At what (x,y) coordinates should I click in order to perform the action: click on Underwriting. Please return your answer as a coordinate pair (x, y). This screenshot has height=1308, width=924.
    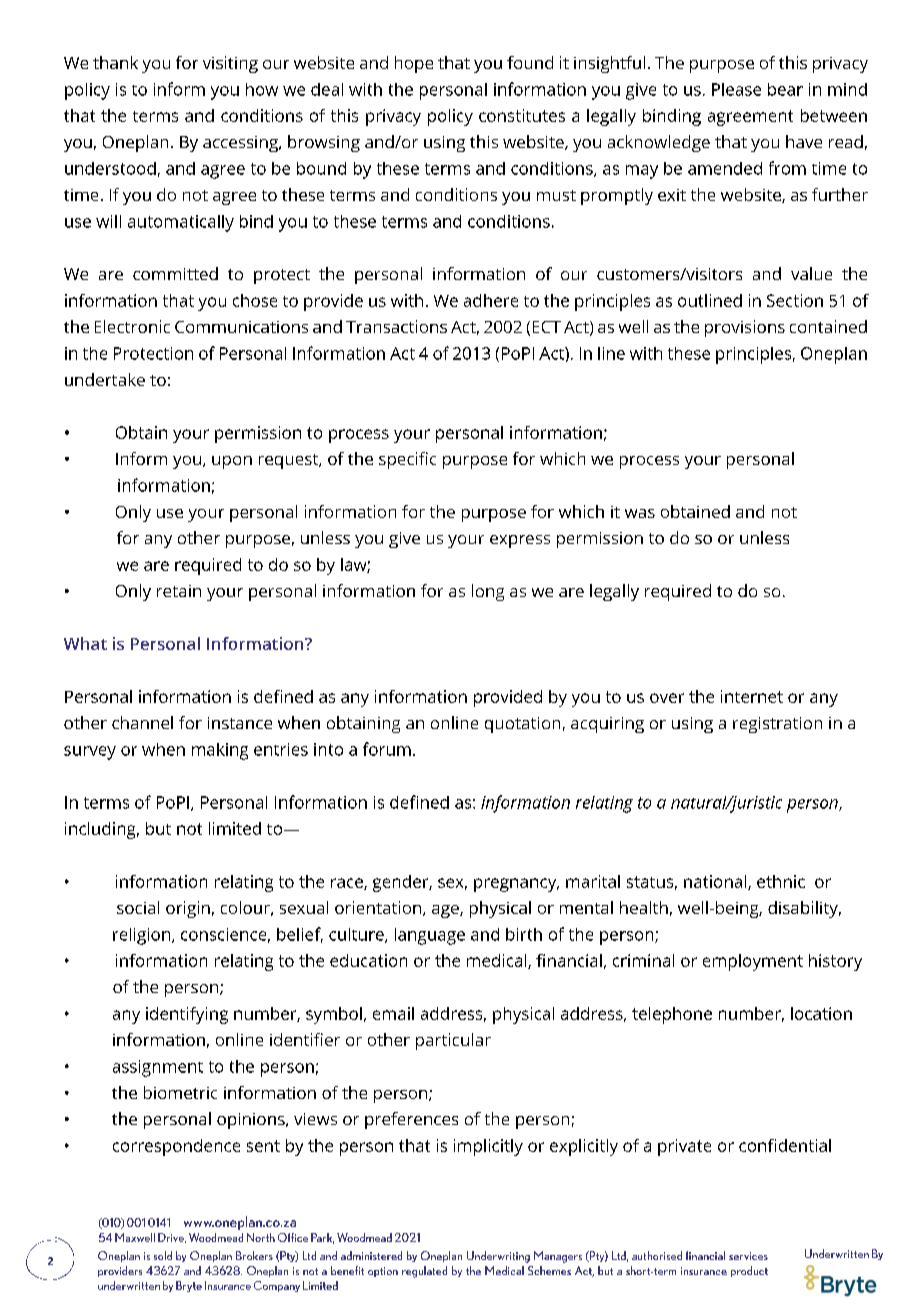
    Looking at the image, I should click on (498, 1257).
